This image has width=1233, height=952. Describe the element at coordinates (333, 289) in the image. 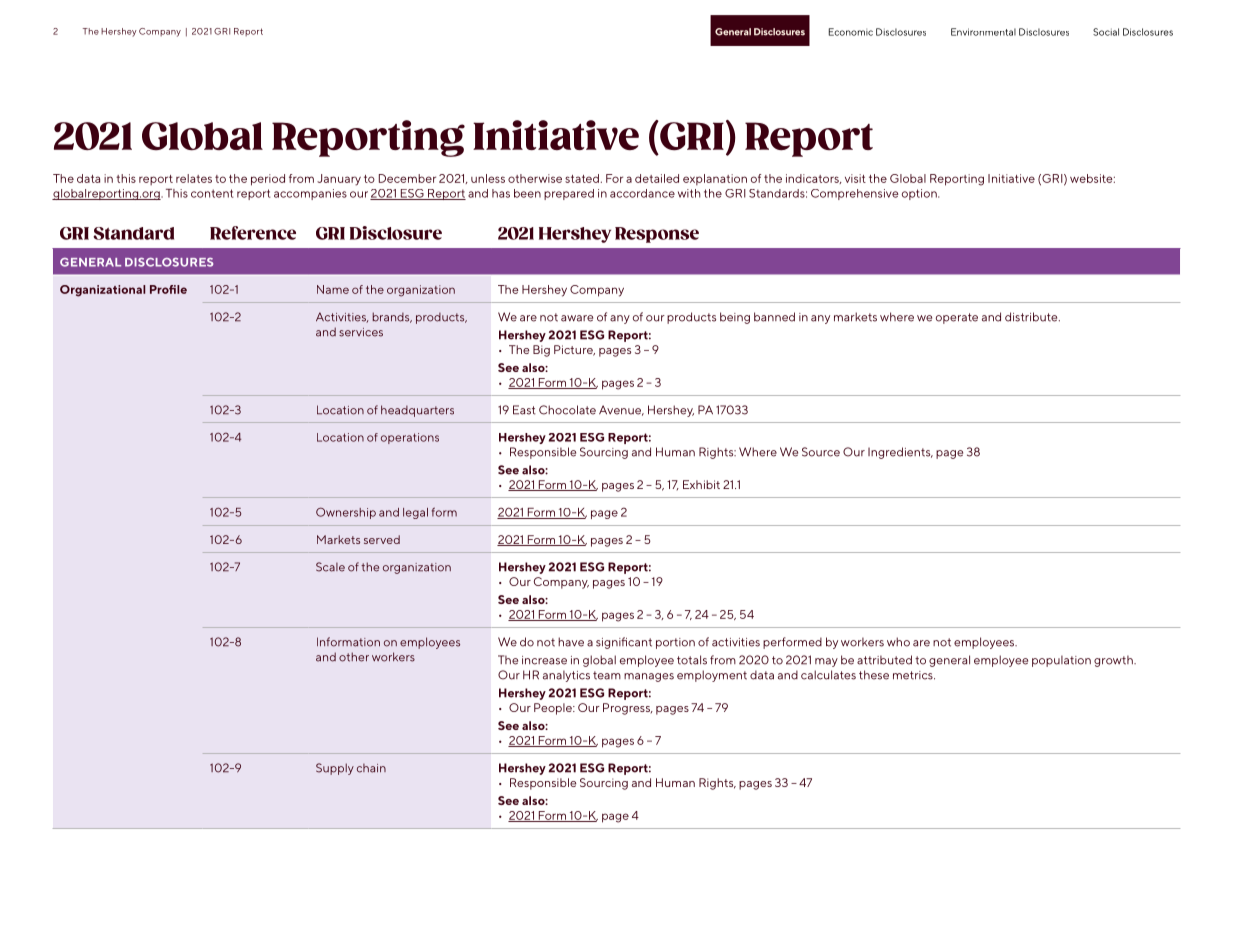

I see `Name` at that location.
